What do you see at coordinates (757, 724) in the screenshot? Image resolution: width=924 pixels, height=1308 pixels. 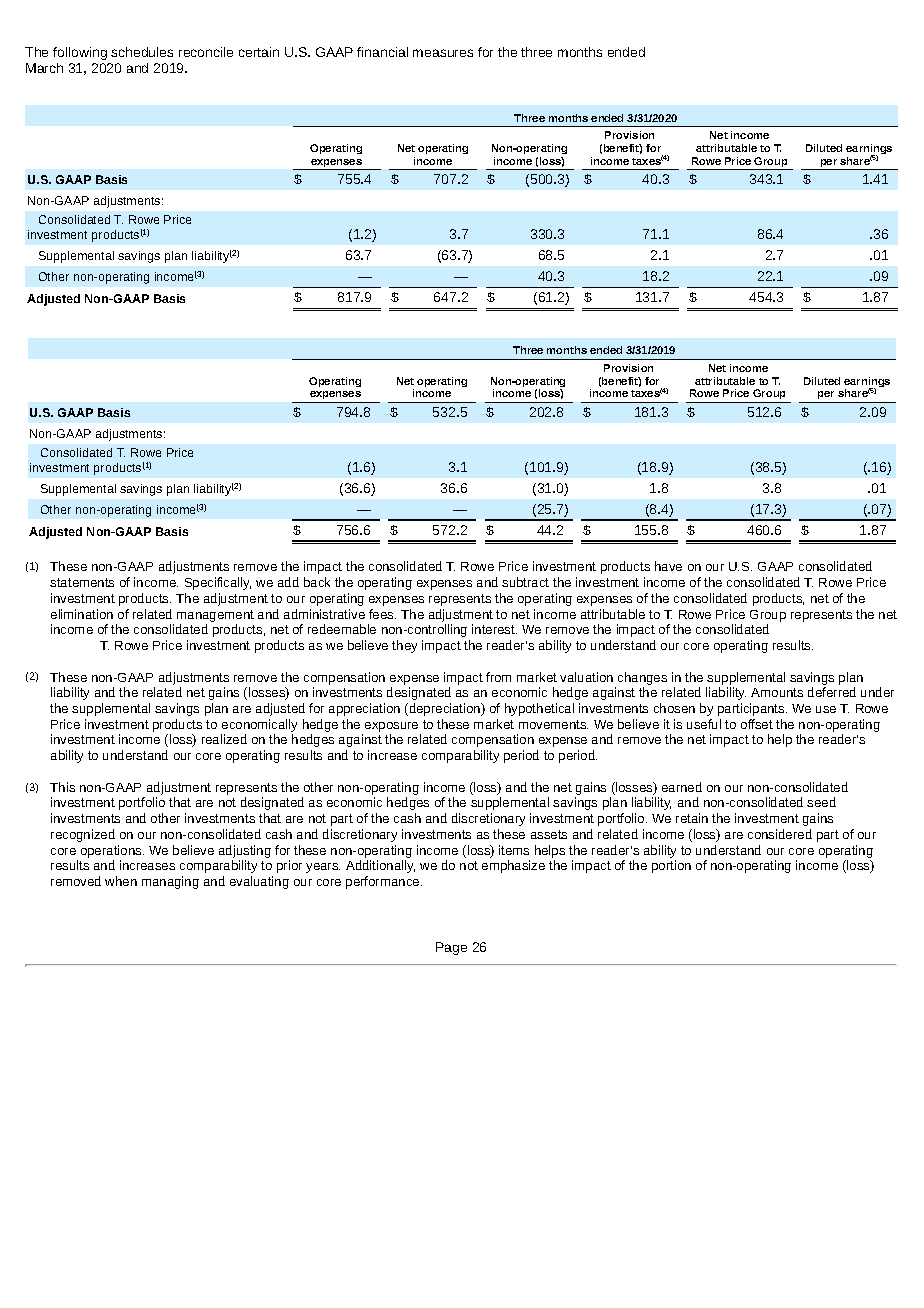 I see `offset` at bounding box center [757, 724].
